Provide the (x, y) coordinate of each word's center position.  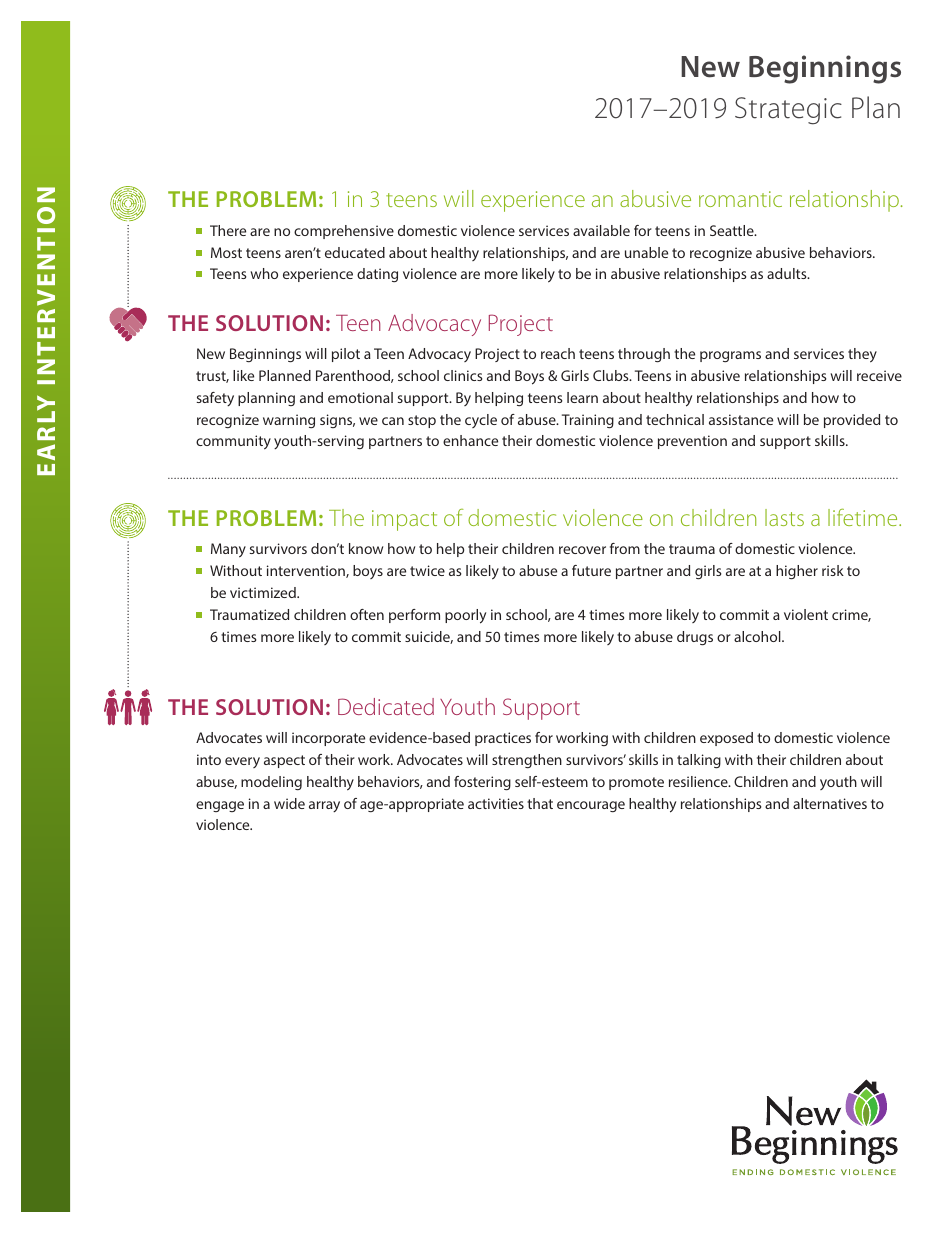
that (540, 803)
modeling (271, 783)
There (228, 230)
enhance (470, 440)
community (233, 442)
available (601, 230)
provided (852, 421)
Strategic (788, 111)
